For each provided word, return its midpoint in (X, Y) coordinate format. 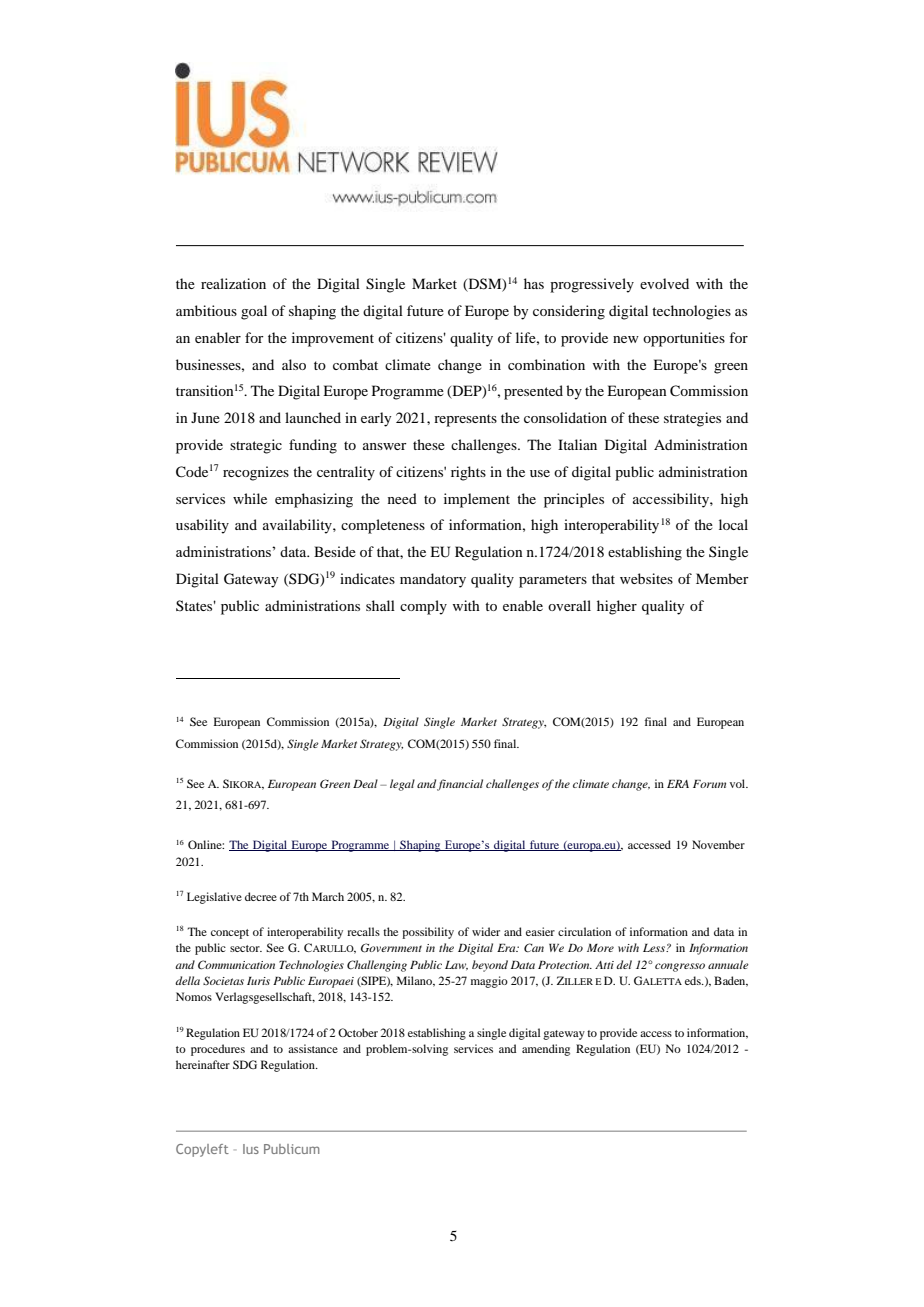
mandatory (433, 580)
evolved (664, 283)
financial (460, 785)
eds (694, 980)
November (718, 844)
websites (646, 578)
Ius (251, 1149)
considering (569, 312)
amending (546, 1050)
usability (202, 526)
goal (254, 312)
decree (261, 896)
